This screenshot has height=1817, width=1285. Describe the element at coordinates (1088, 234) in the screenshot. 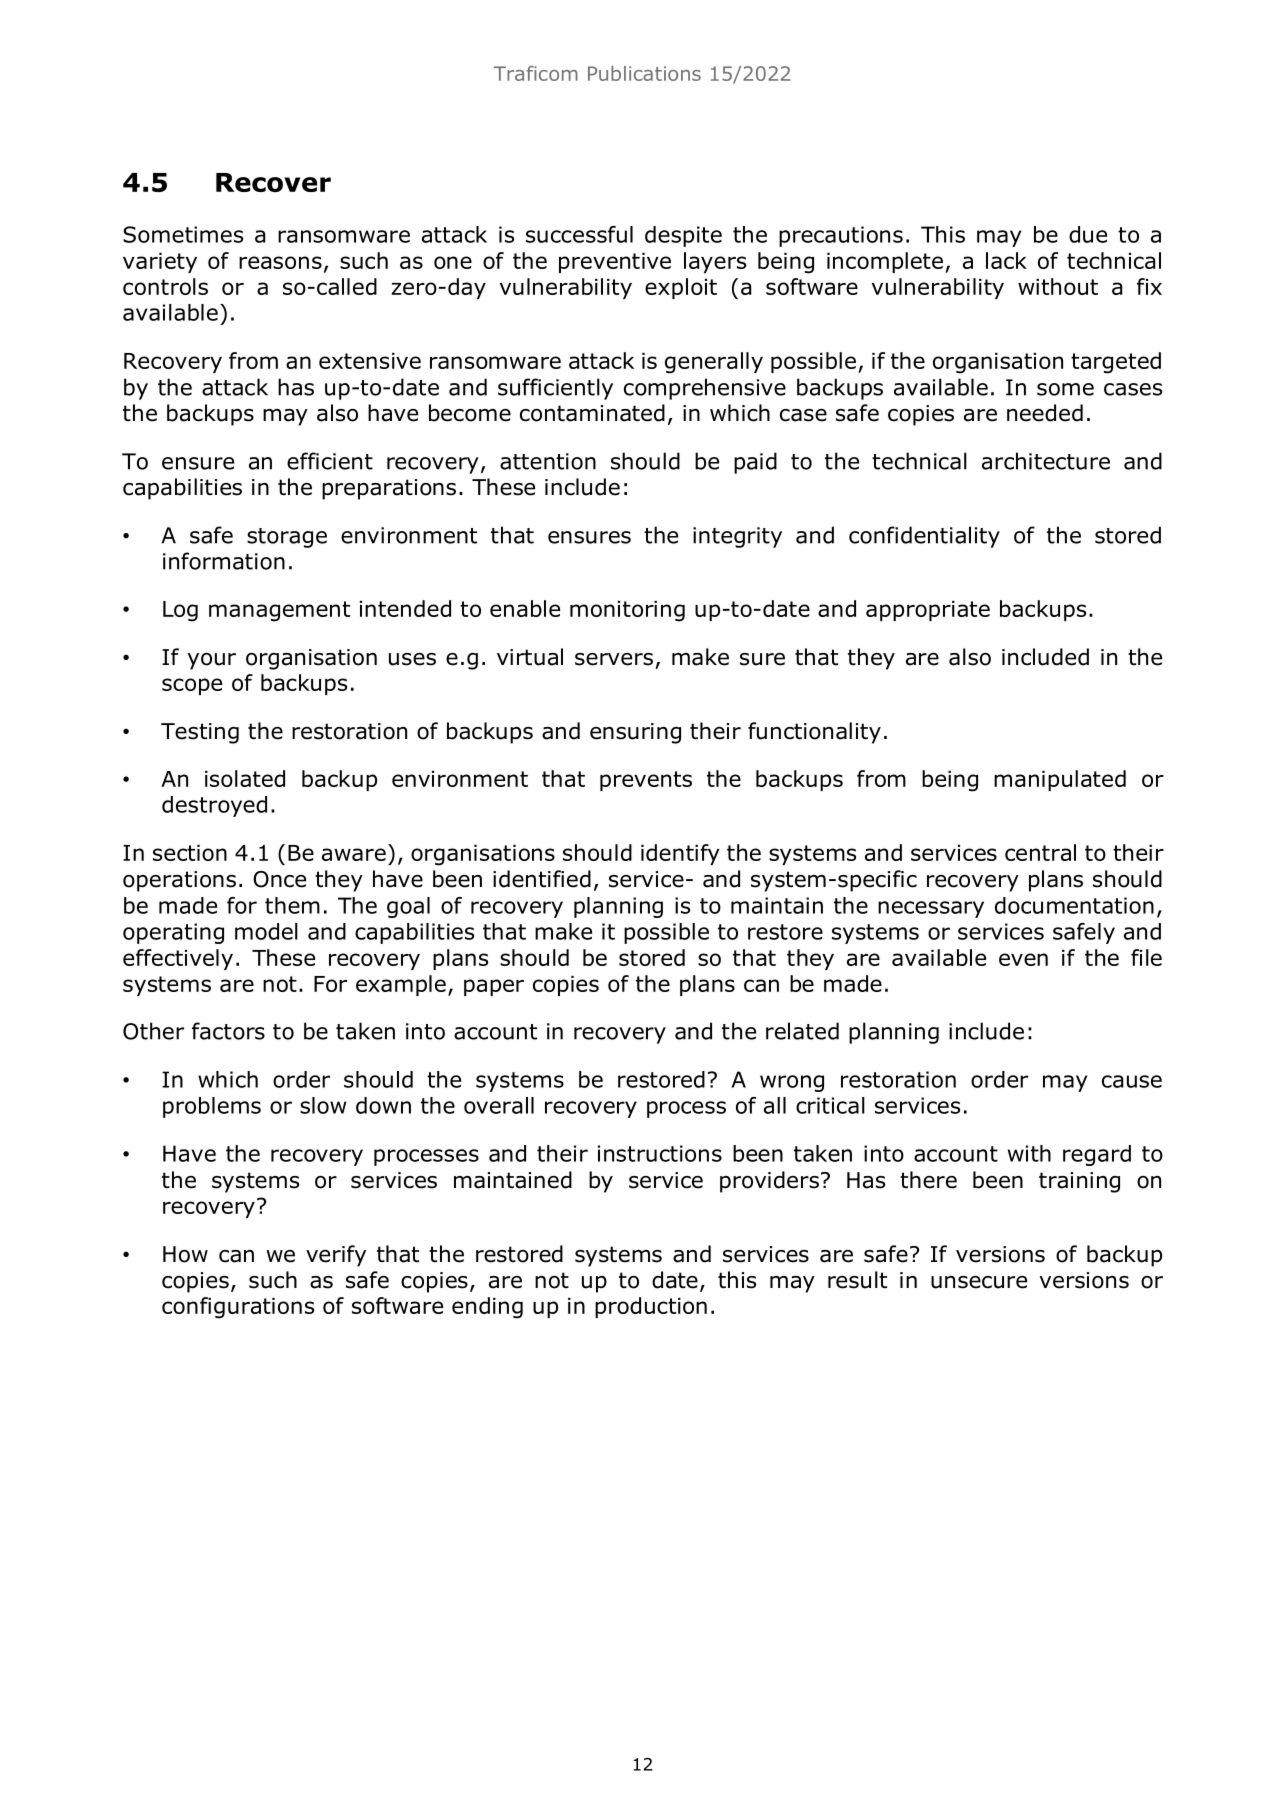

I see `due` at that location.
